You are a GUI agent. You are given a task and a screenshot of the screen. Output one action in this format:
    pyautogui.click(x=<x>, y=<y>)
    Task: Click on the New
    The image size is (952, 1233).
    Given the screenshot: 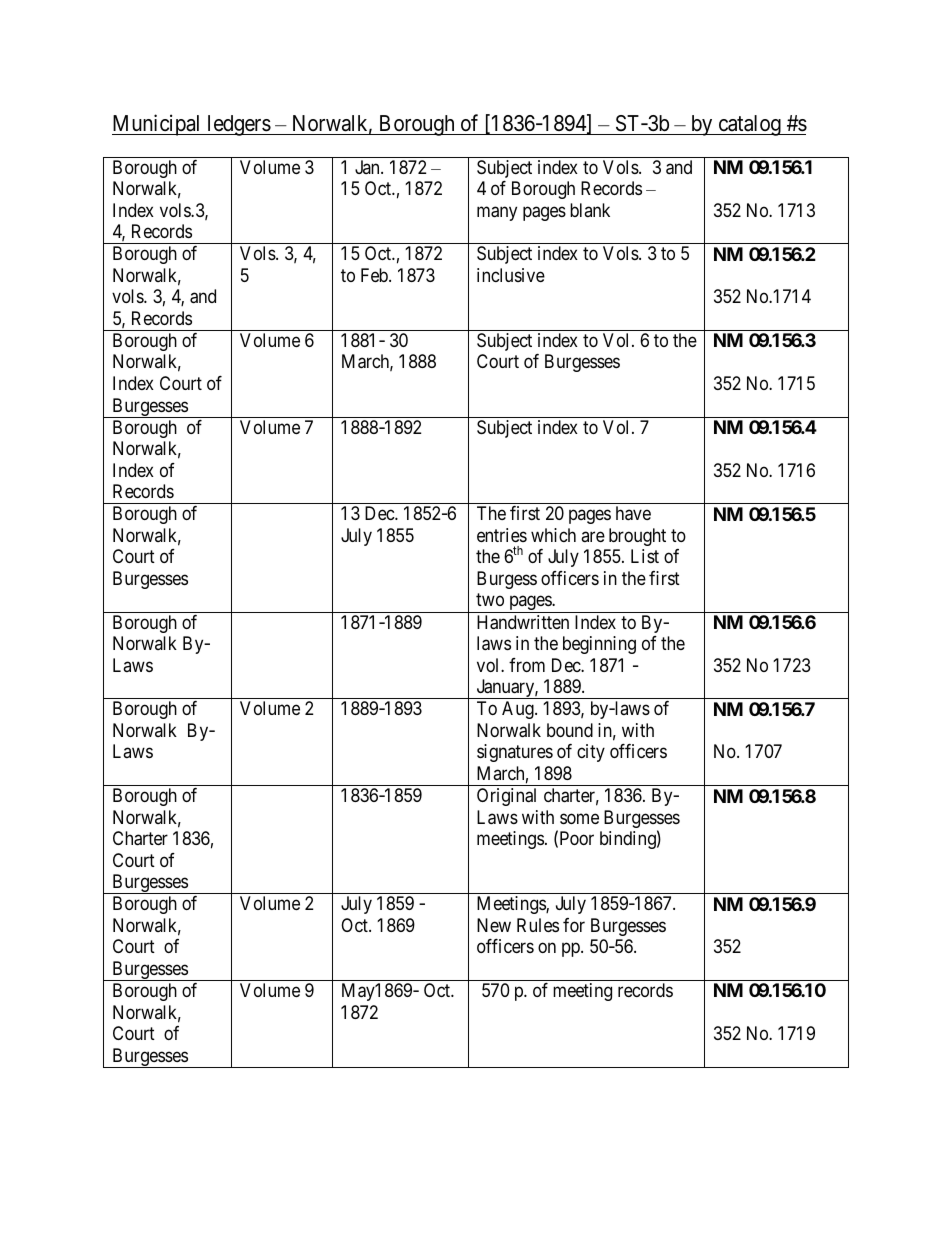 What is the action you would take?
    pyautogui.click(x=494, y=925)
